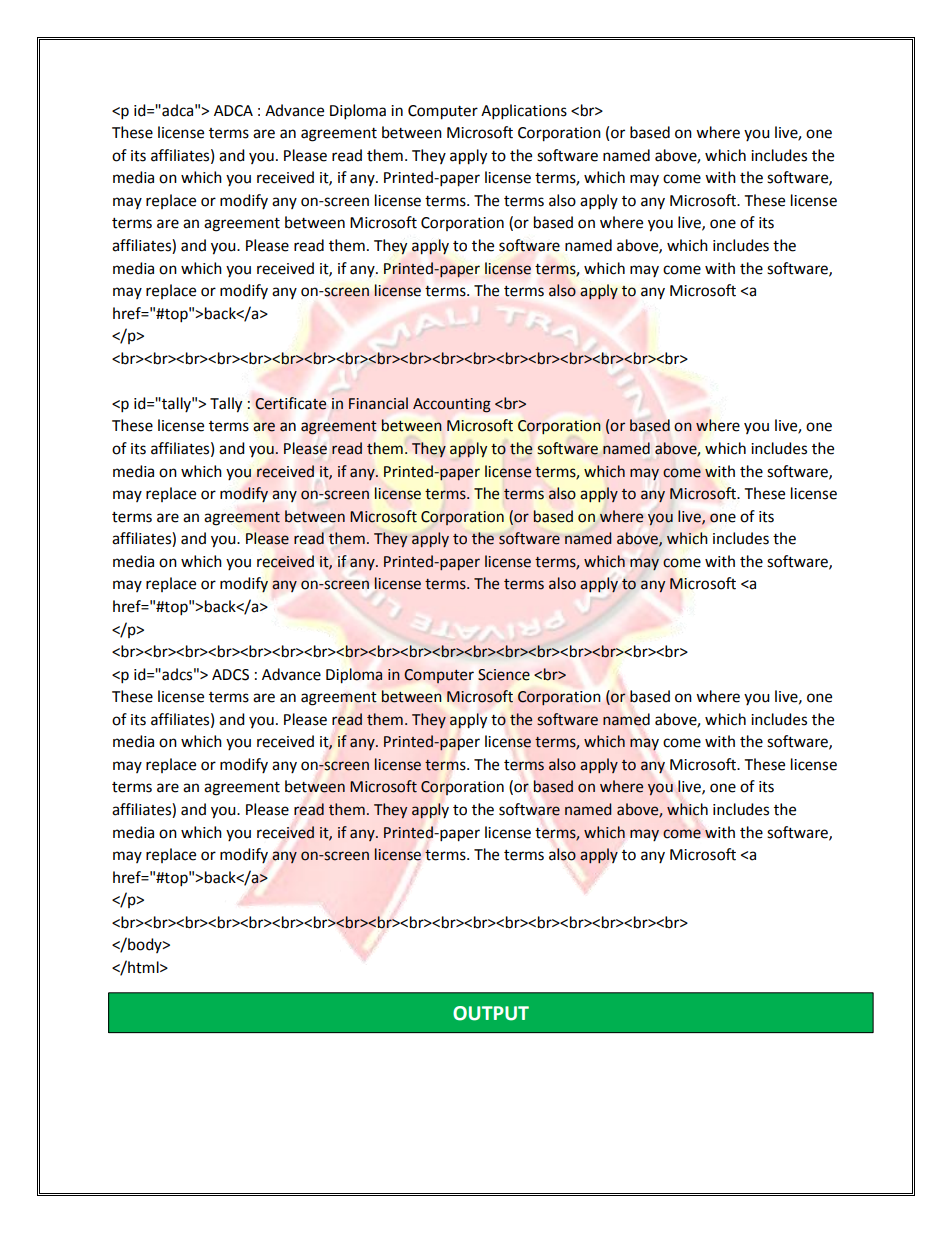  I want to click on Applications, so click(524, 112).
